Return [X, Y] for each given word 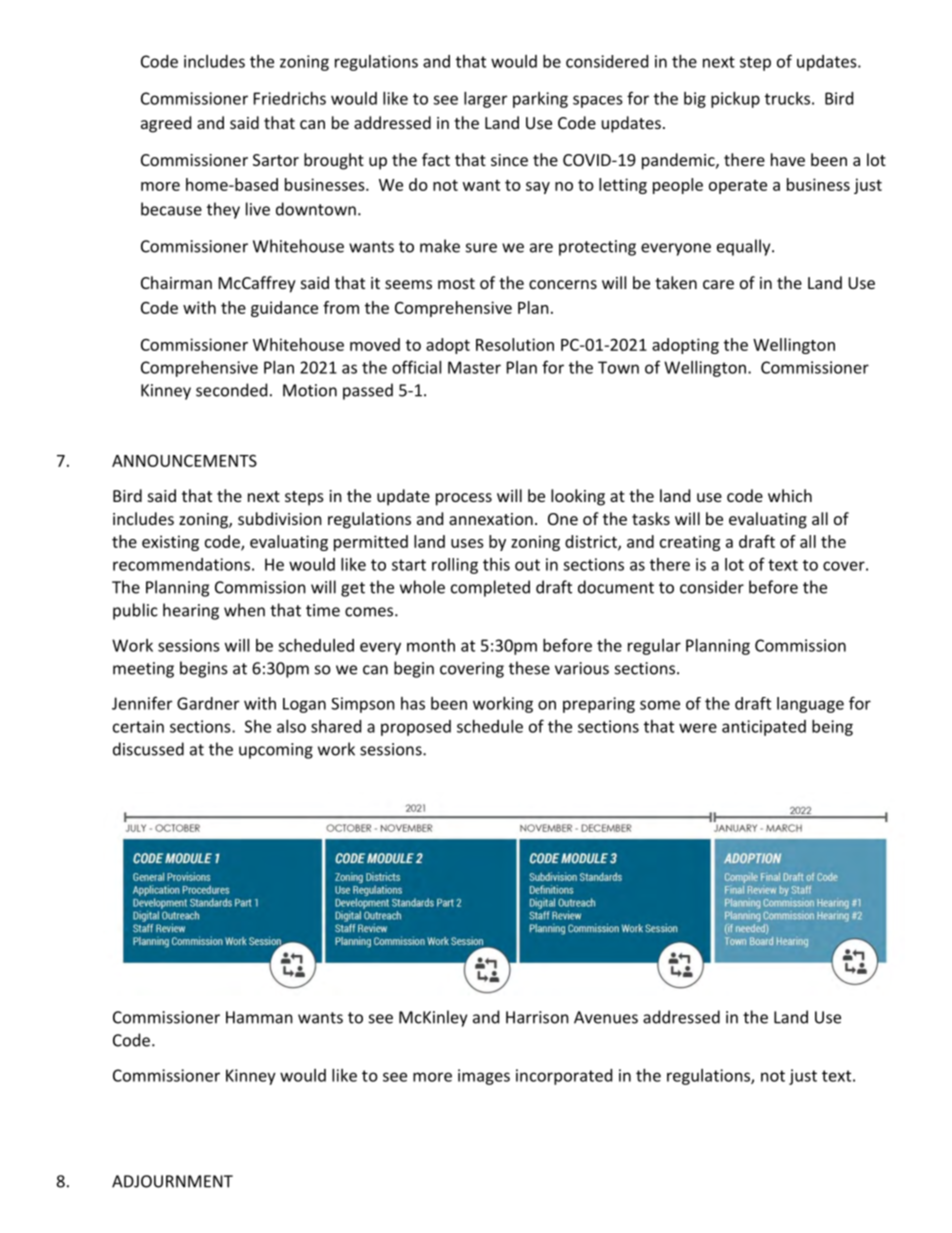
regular [654, 647]
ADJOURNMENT [172, 1181]
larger [485, 100]
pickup [735, 100]
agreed [166, 124]
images [484, 1077]
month [431, 645]
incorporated [564, 1077]
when [244, 610]
